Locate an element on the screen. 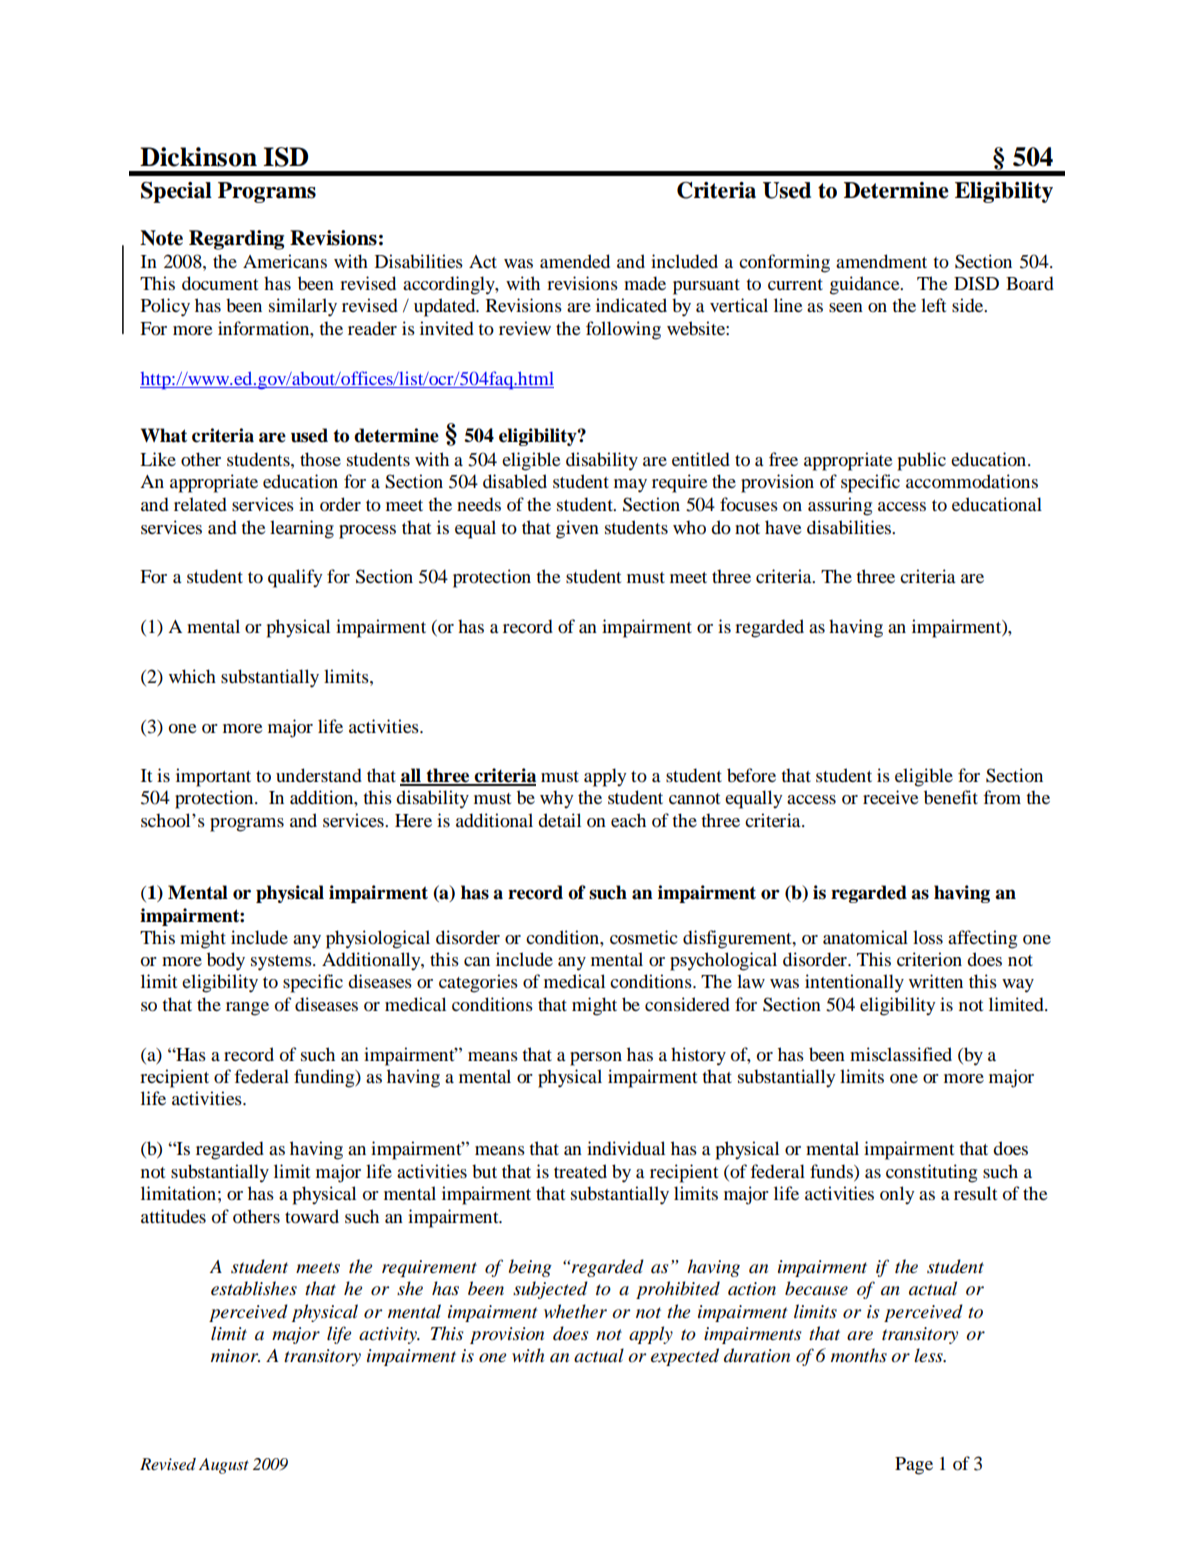 Image resolution: width=1194 pixels, height=1545 pixels. amended is located at coordinates (575, 261).
